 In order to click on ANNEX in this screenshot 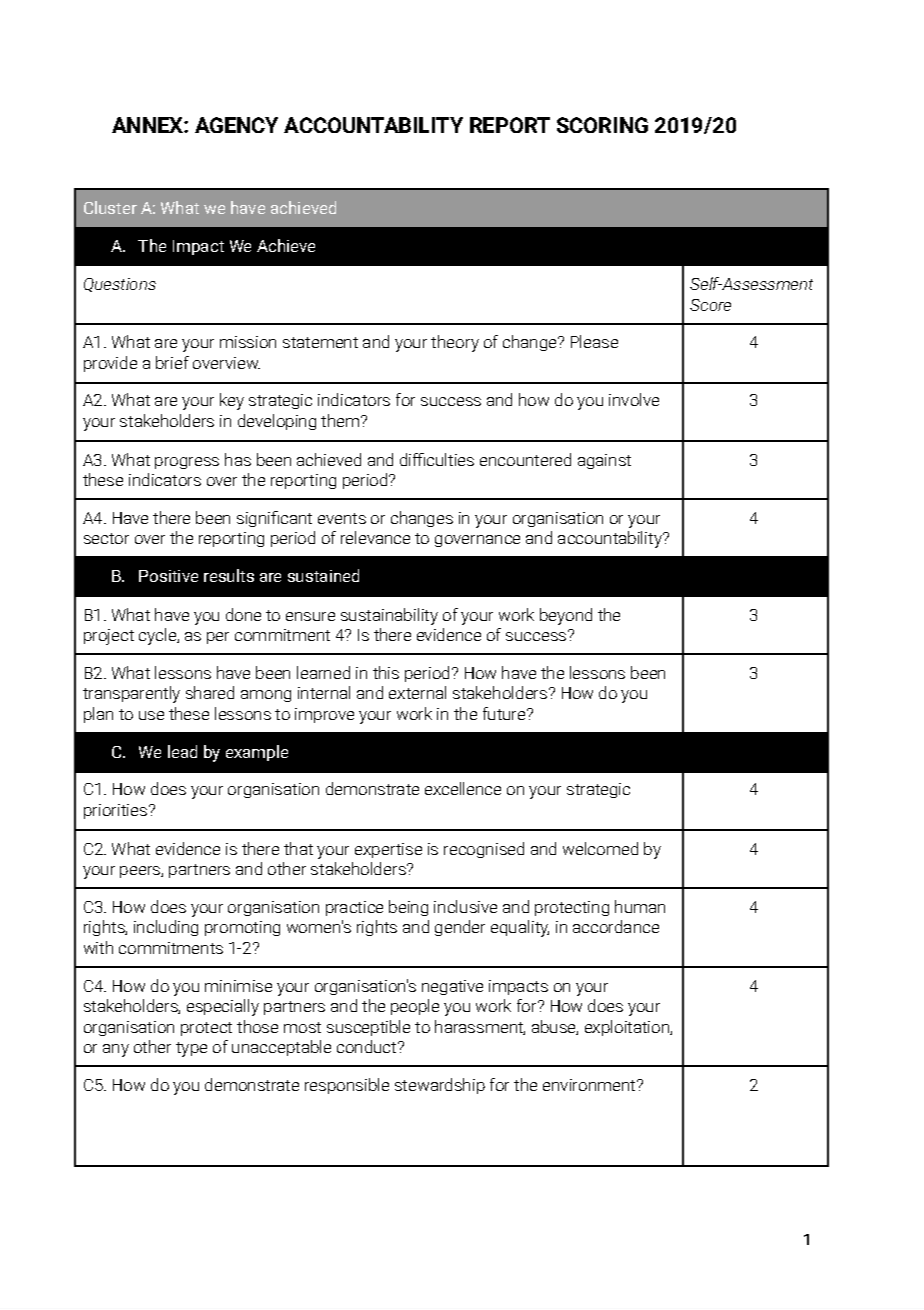, I will do `click(148, 125)`.
